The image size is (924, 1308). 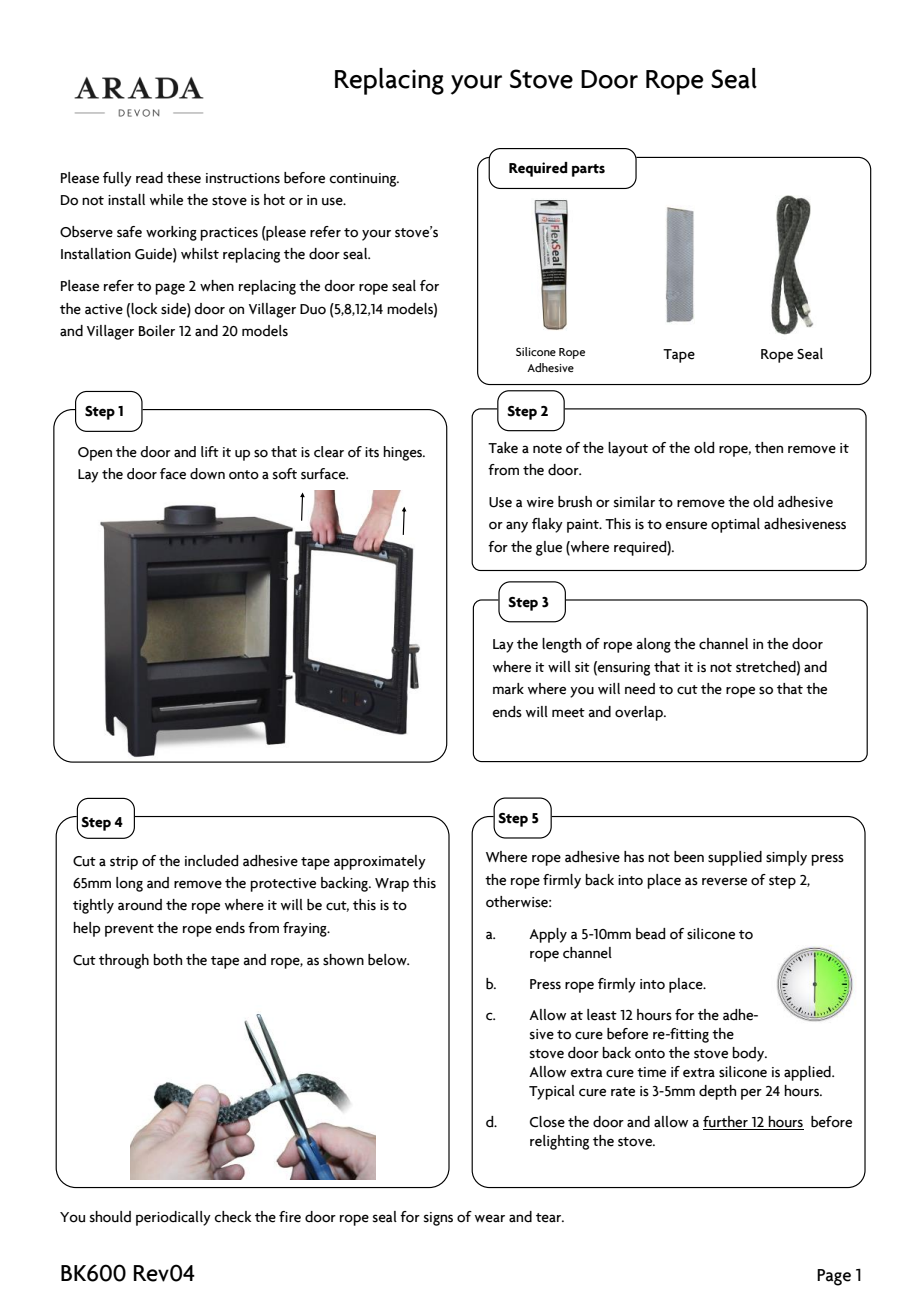 What do you see at coordinates (726, 1123) in the screenshot?
I see `further` at bounding box center [726, 1123].
